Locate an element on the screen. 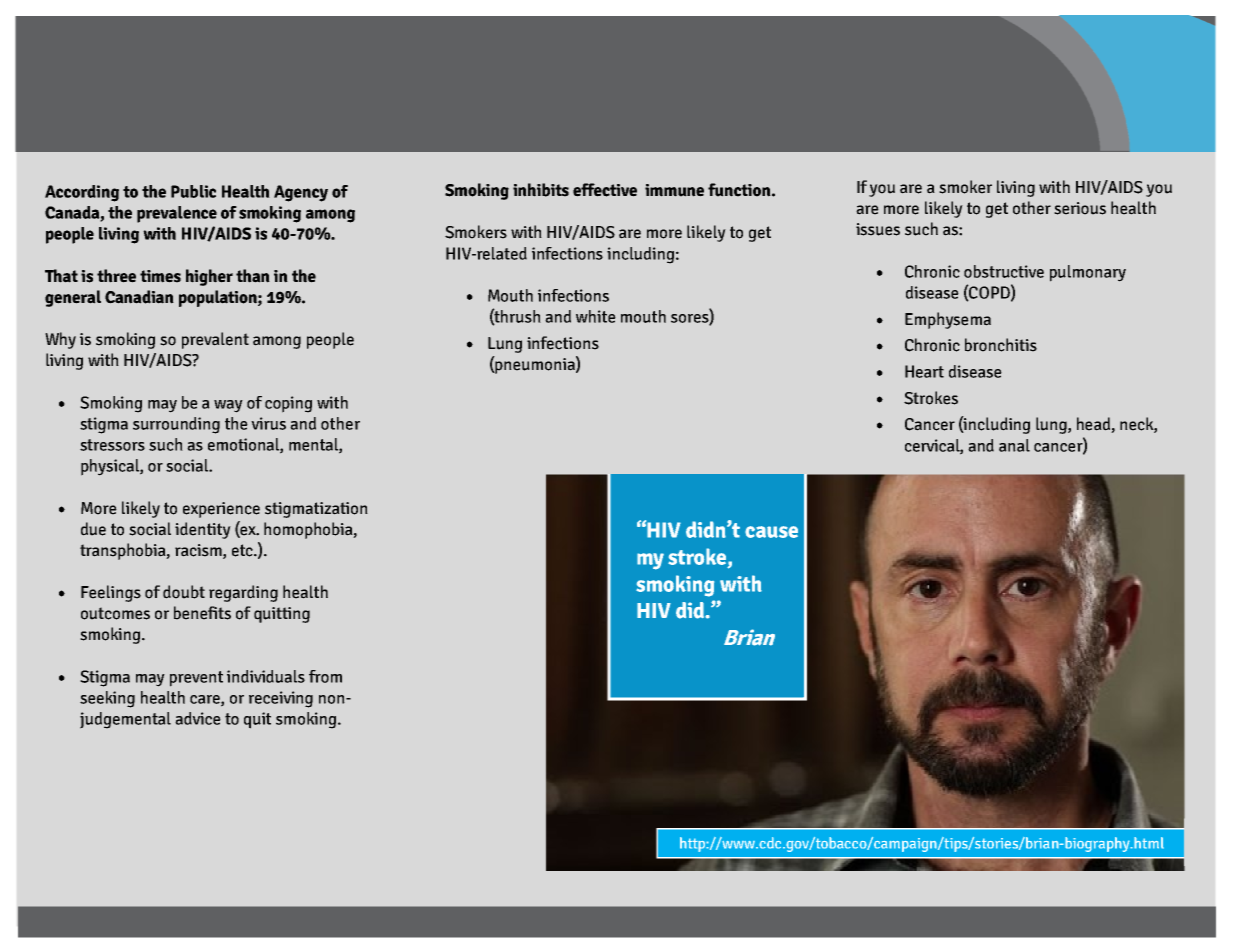 The image size is (1233, 952). prevalence is located at coordinates (177, 214).
